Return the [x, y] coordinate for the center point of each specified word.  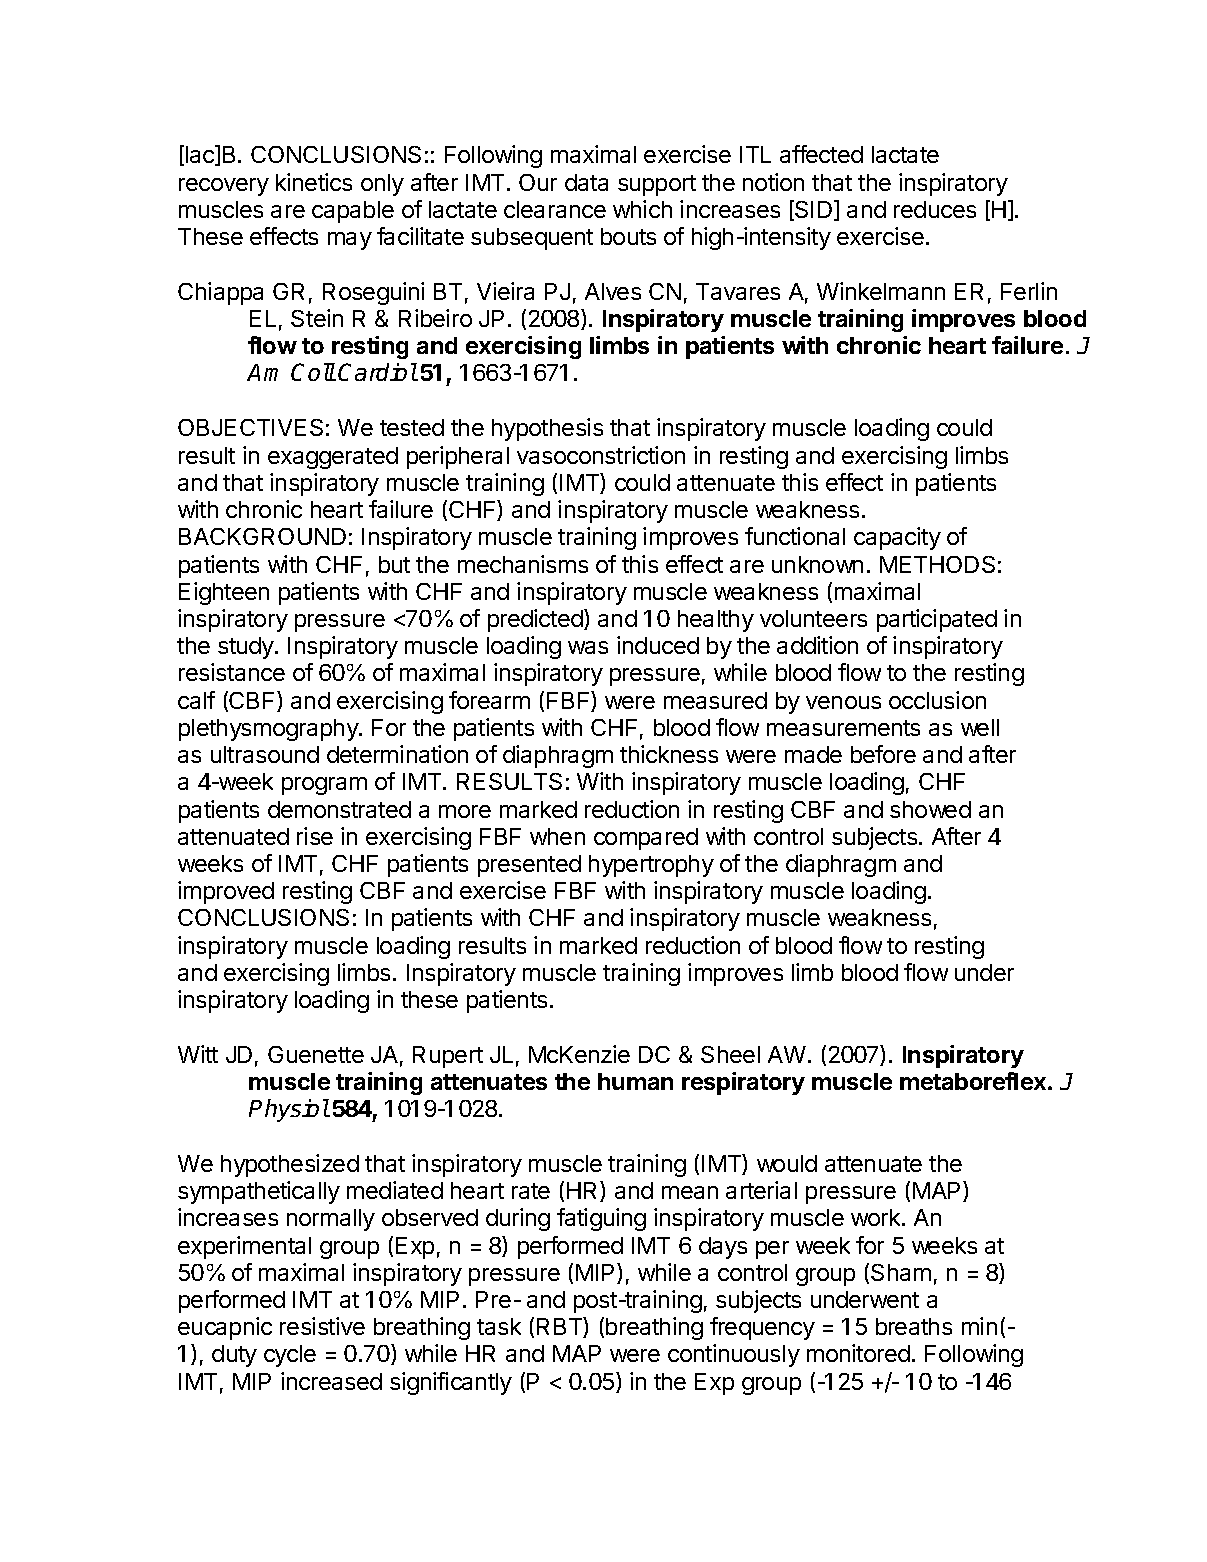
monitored [858, 1353]
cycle [290, 1356]
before [883, 754]
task [499, 1326]
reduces [935, 209]
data [586, 182]
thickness [669, 754]
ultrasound [265, 754]
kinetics [314, 182]
